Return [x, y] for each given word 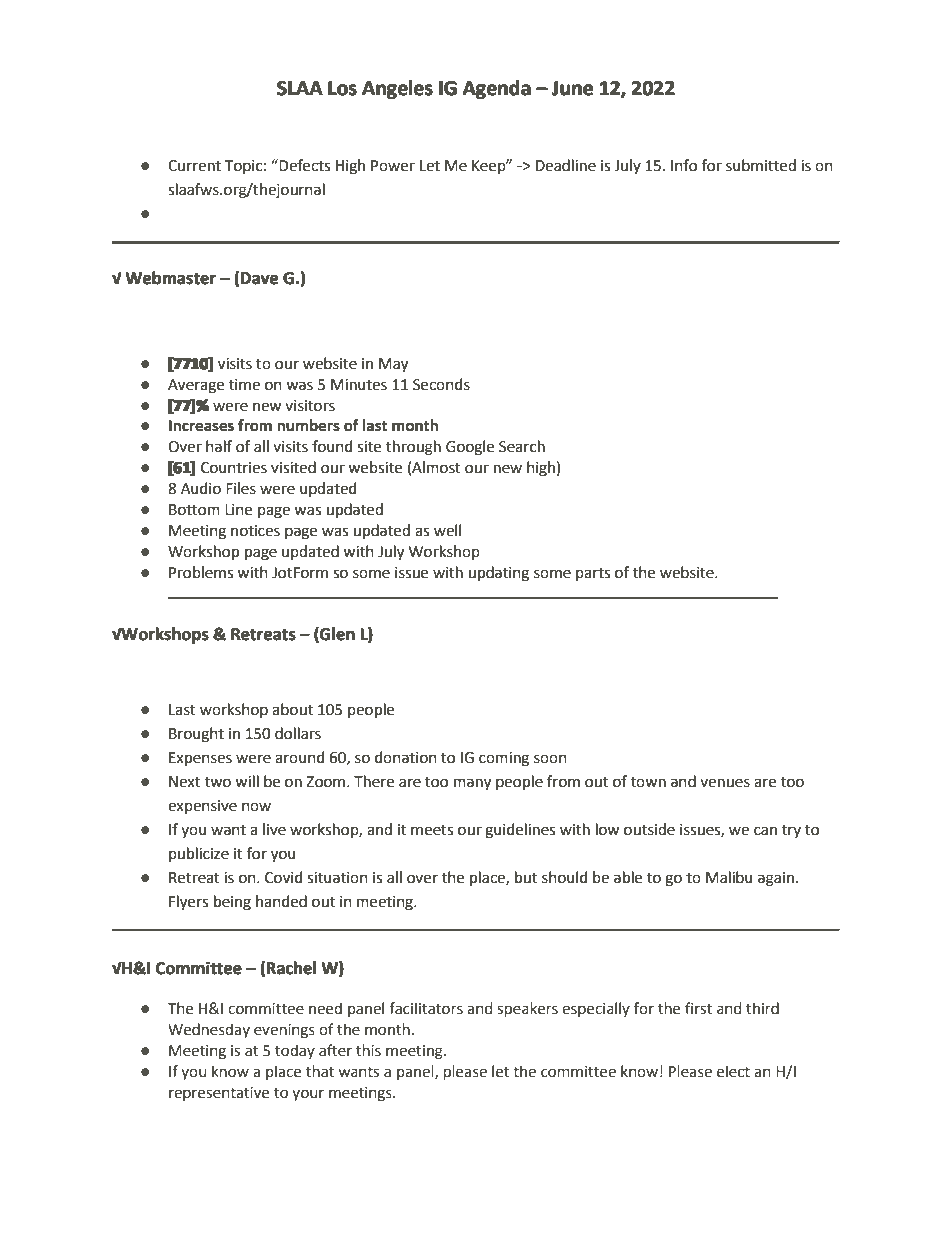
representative [219, 1094]
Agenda [496, 89]
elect [733, 1071]
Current [194, 166]
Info [684, 165]
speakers [527, 1009]
